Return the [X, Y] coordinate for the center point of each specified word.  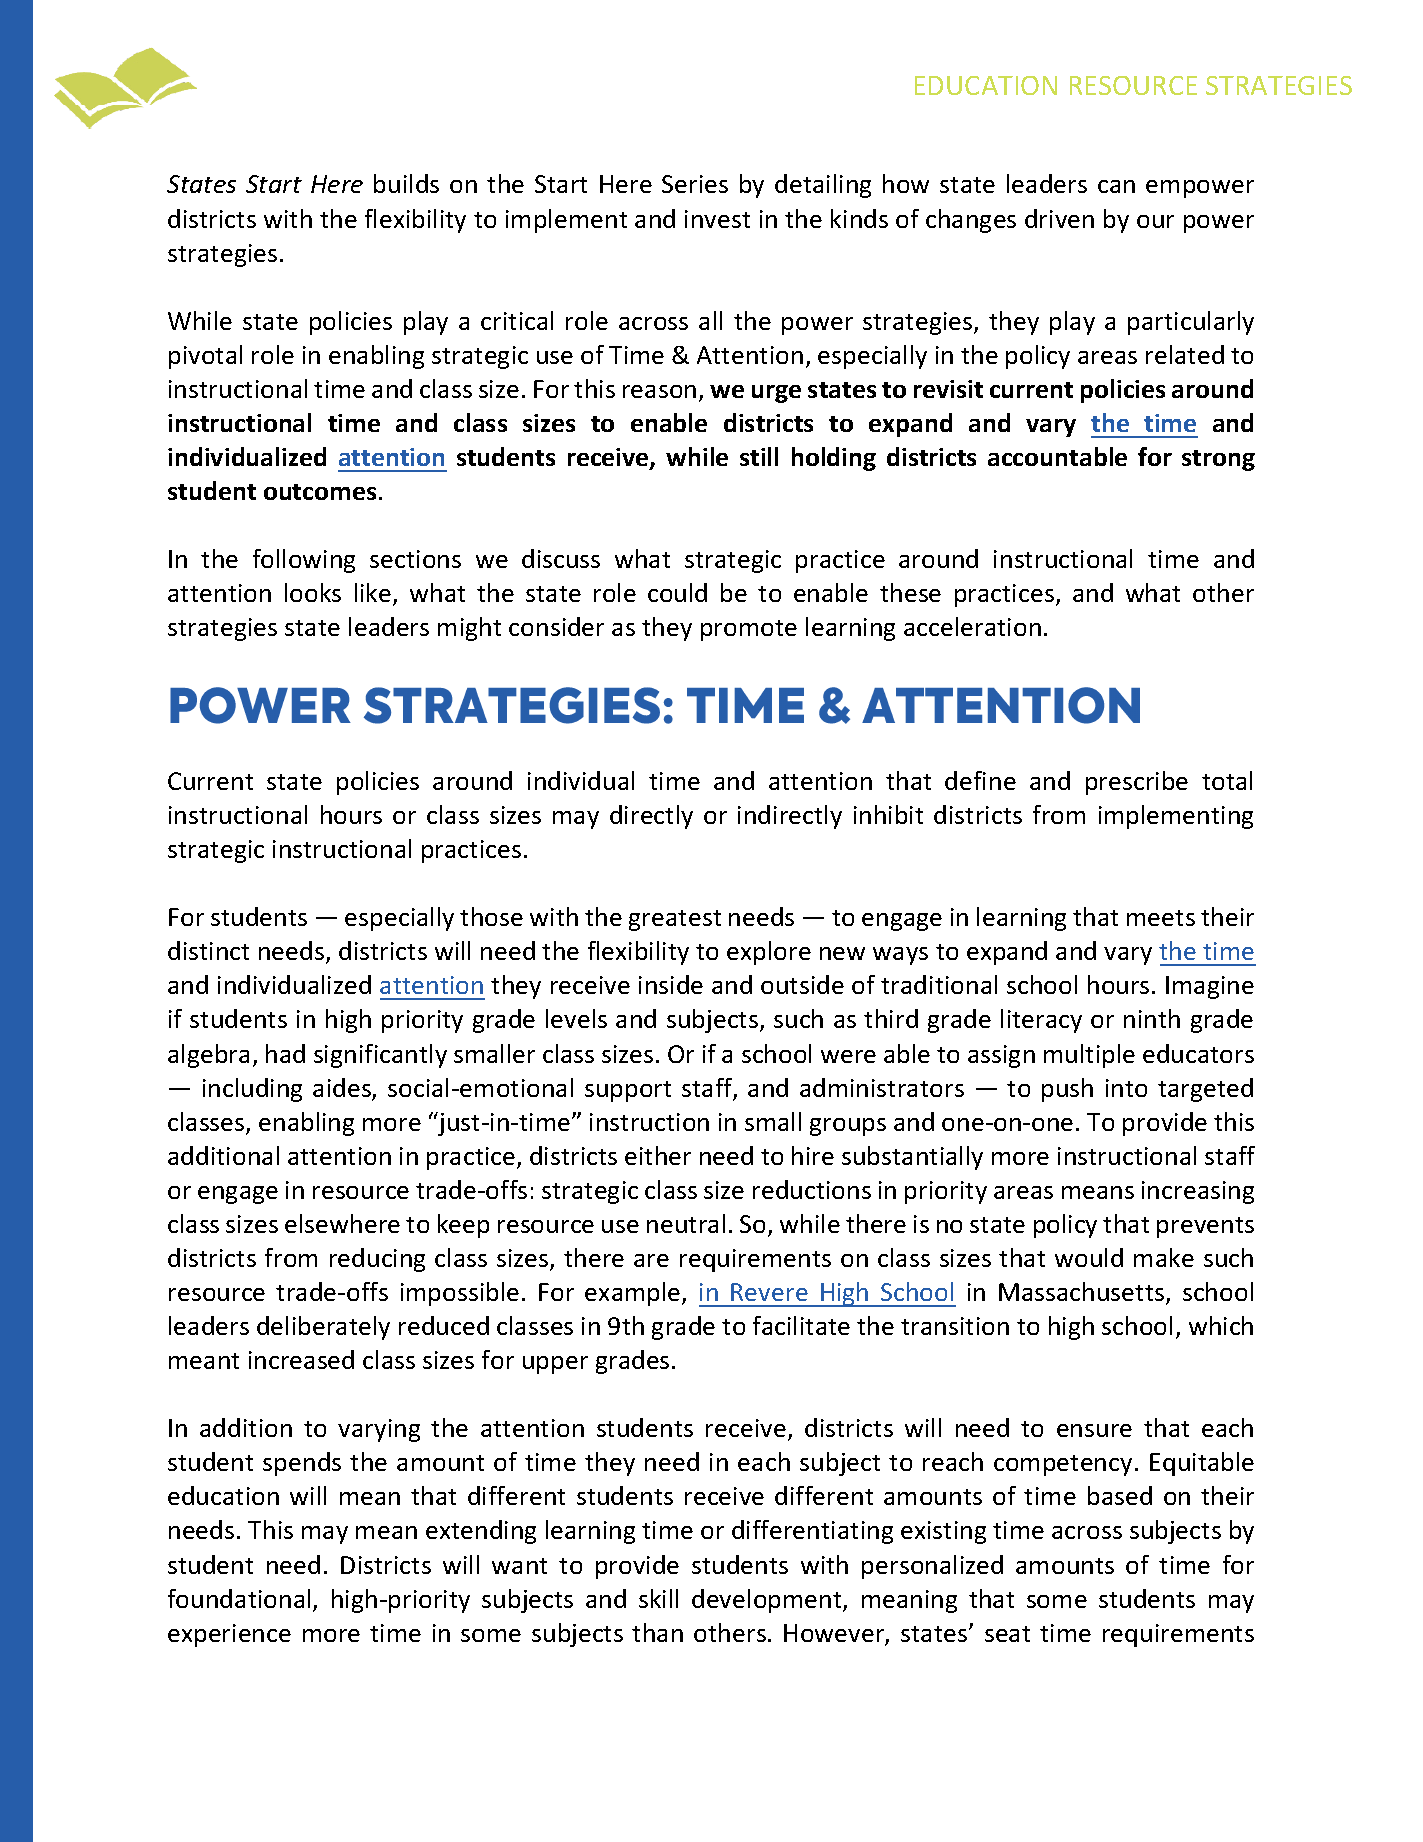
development [768, 1601]
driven [1059, 218]
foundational [239, 1598]
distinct [208, 950]
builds [406, 183]
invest [717, 219]
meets [1161, 918]
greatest [675, 920]
